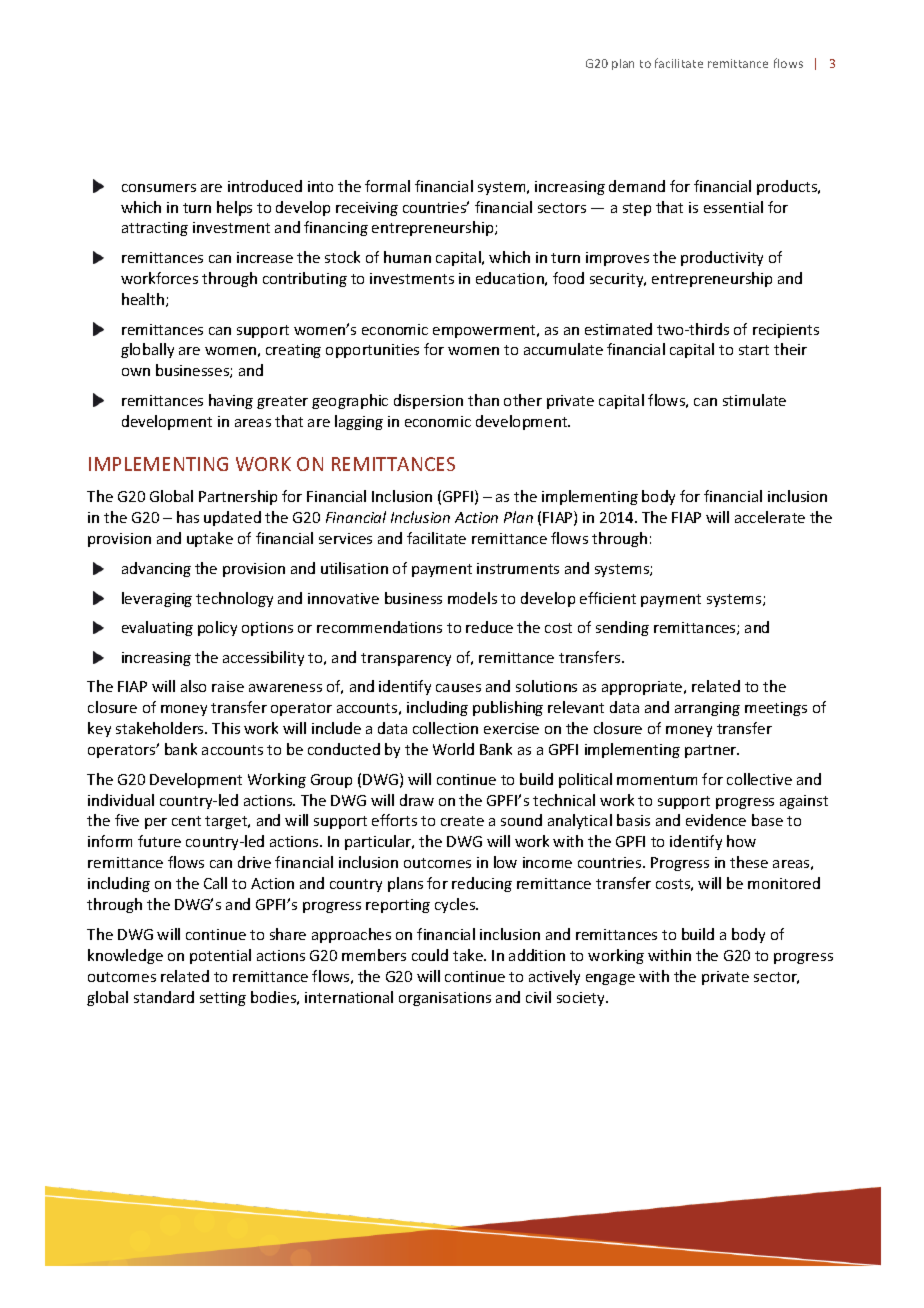 The width and height of the image is (924, 1308). What do you see at coordinates (462, 821) in the image?
I see `create` at bounding box center [462, 821].
